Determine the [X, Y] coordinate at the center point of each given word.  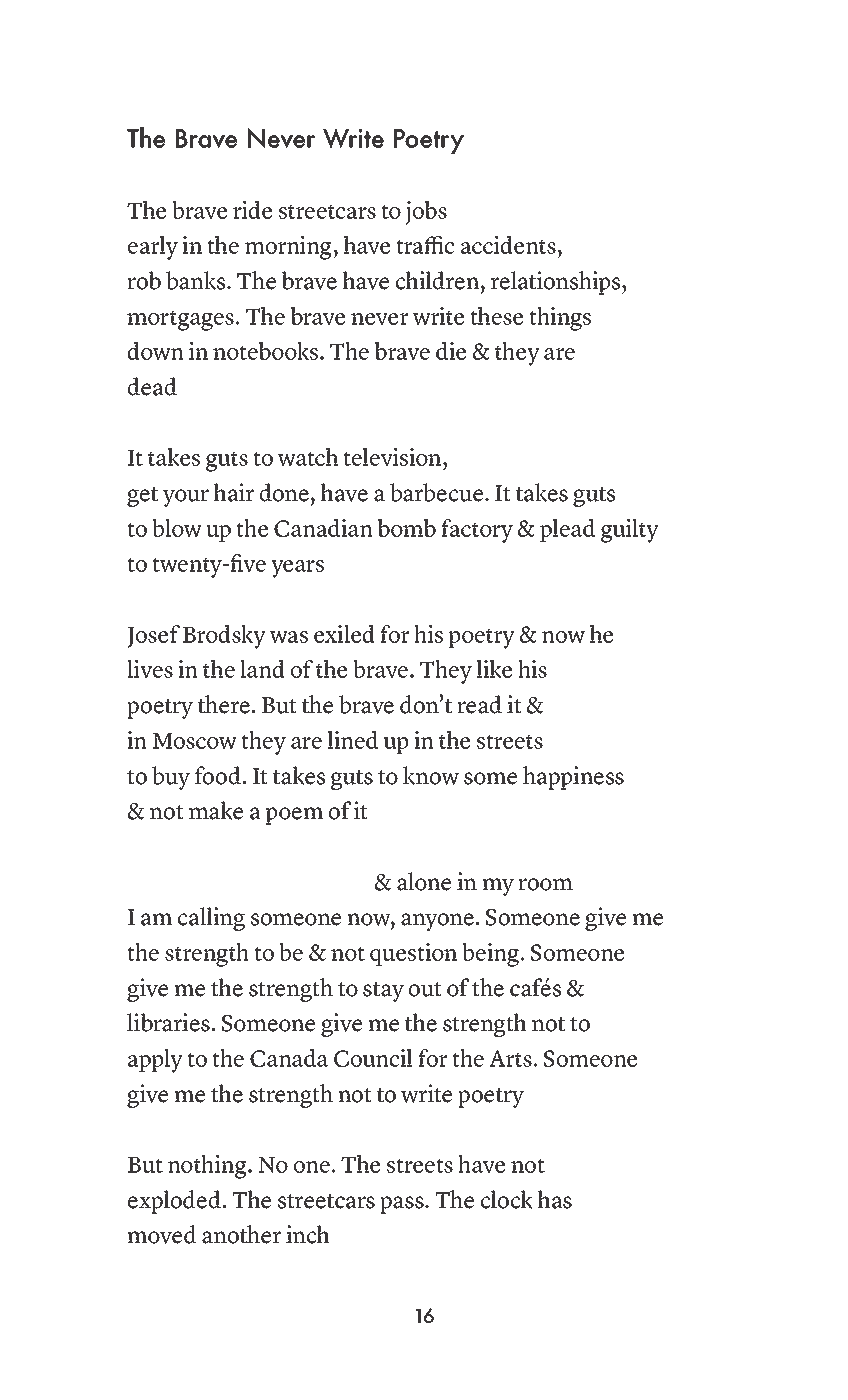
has [555, 1199]
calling [211, 919]
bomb [407, 528]
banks [197, 280]
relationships [557, 283]
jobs [426, 213]
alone [424, 881]
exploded [174, 1202]
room [545, 884]
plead [567, 530]
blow [177, 528]
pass [403, 1205]
